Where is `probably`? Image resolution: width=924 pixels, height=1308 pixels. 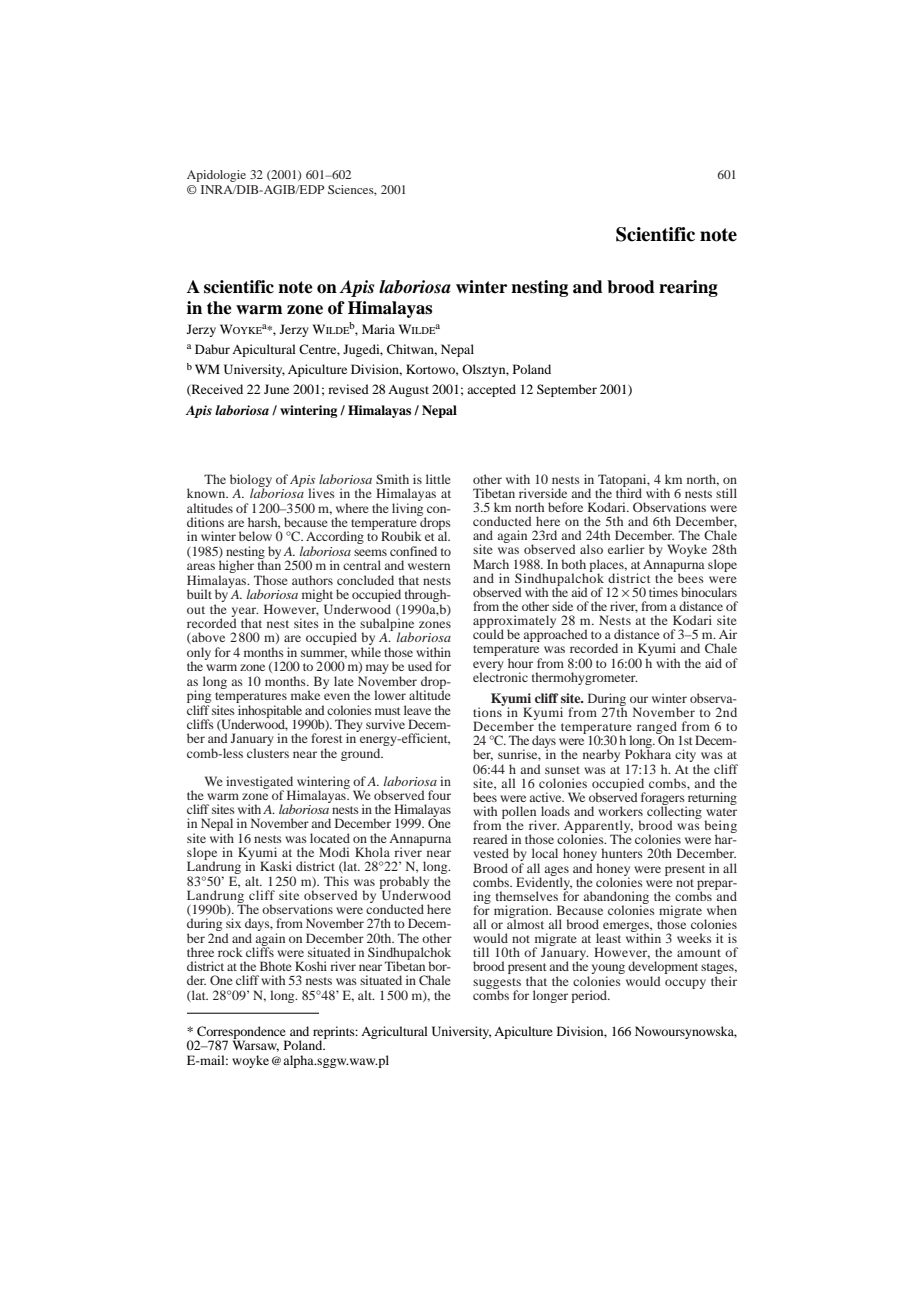 probably is located at coordinates (404, 883).
